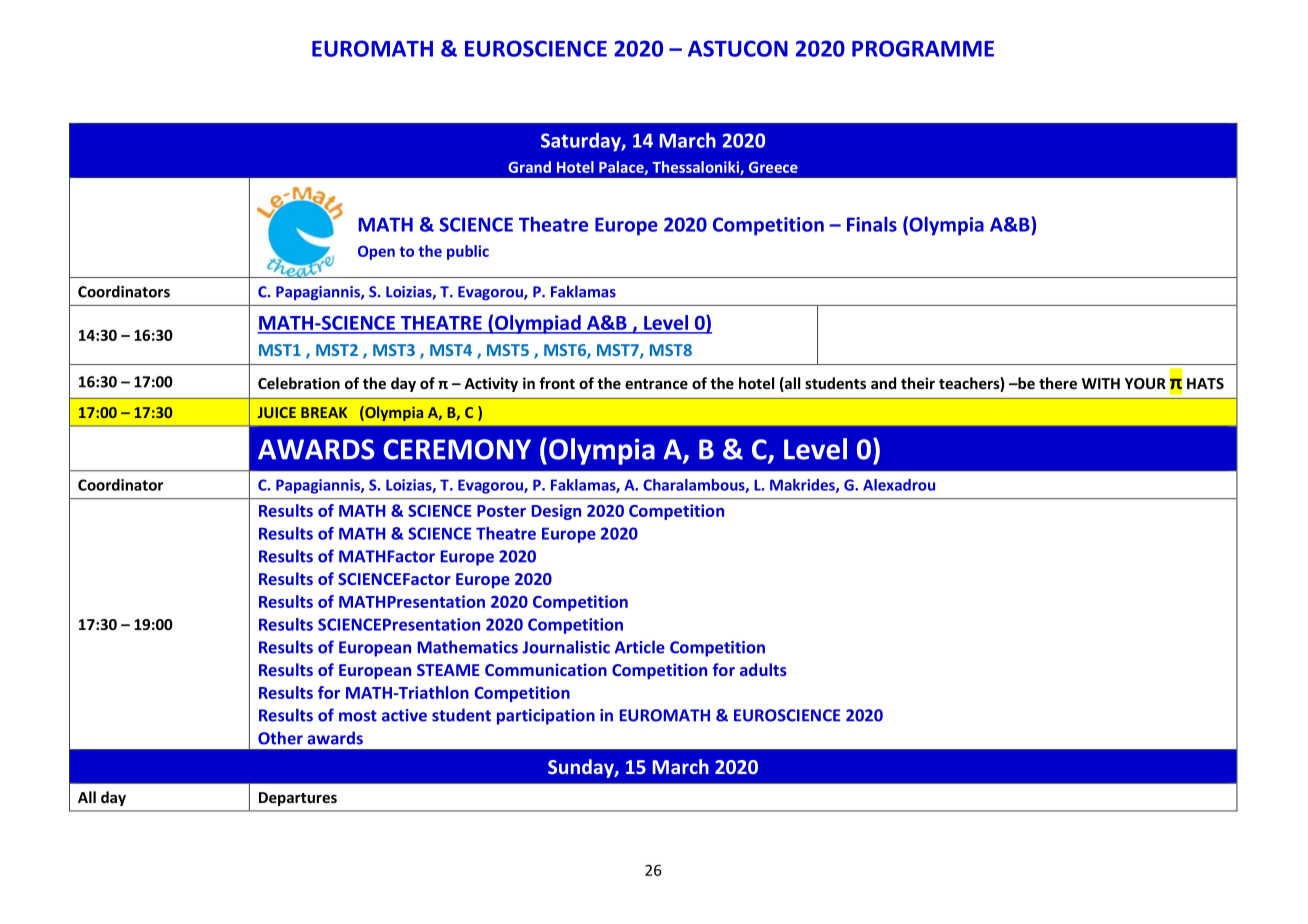 The width and height of the screenshot is (1308, 924). I want to click on Open, so click(376, 253).
